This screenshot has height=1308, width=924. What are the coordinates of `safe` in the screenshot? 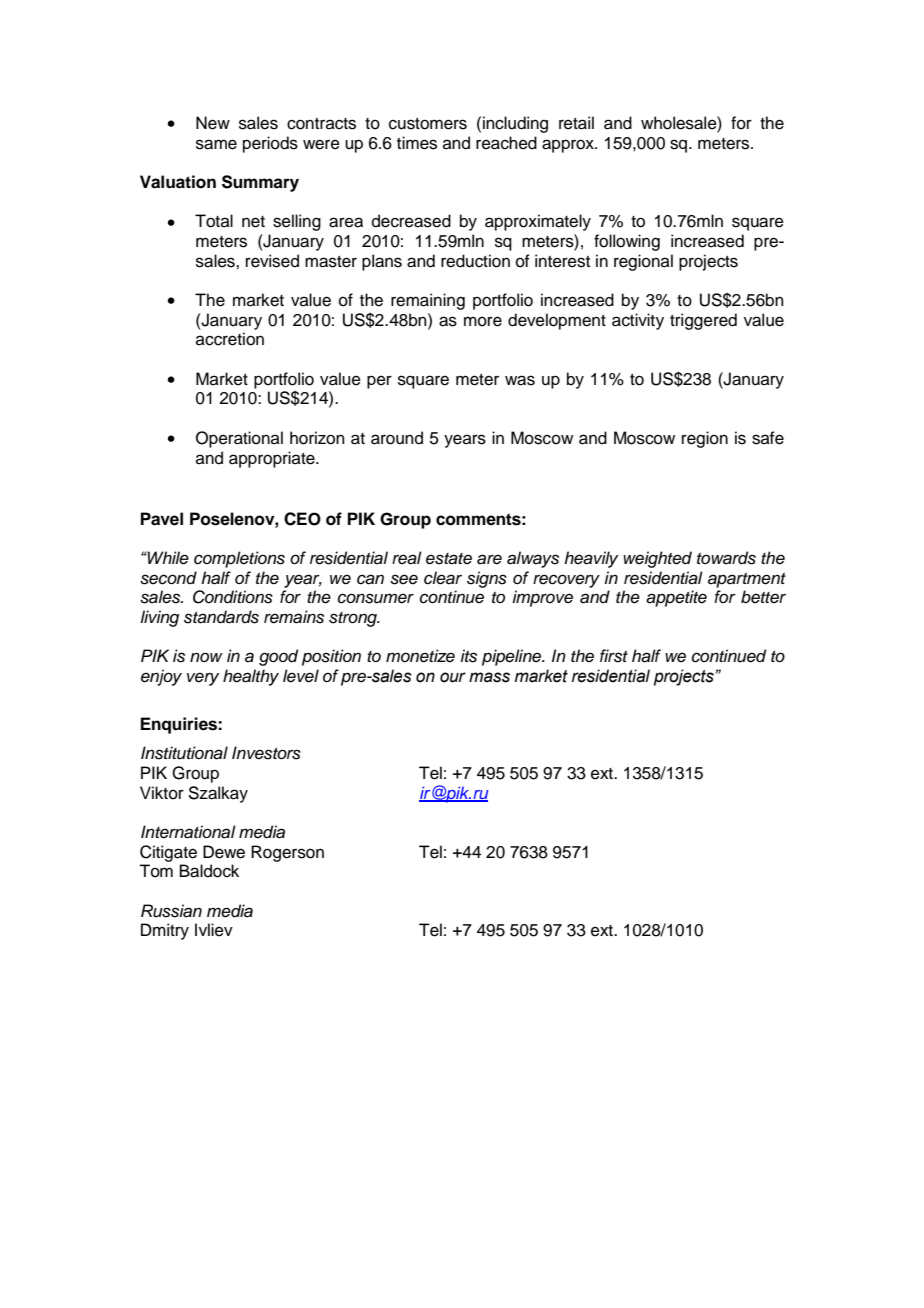 It's located at (768, 438).
